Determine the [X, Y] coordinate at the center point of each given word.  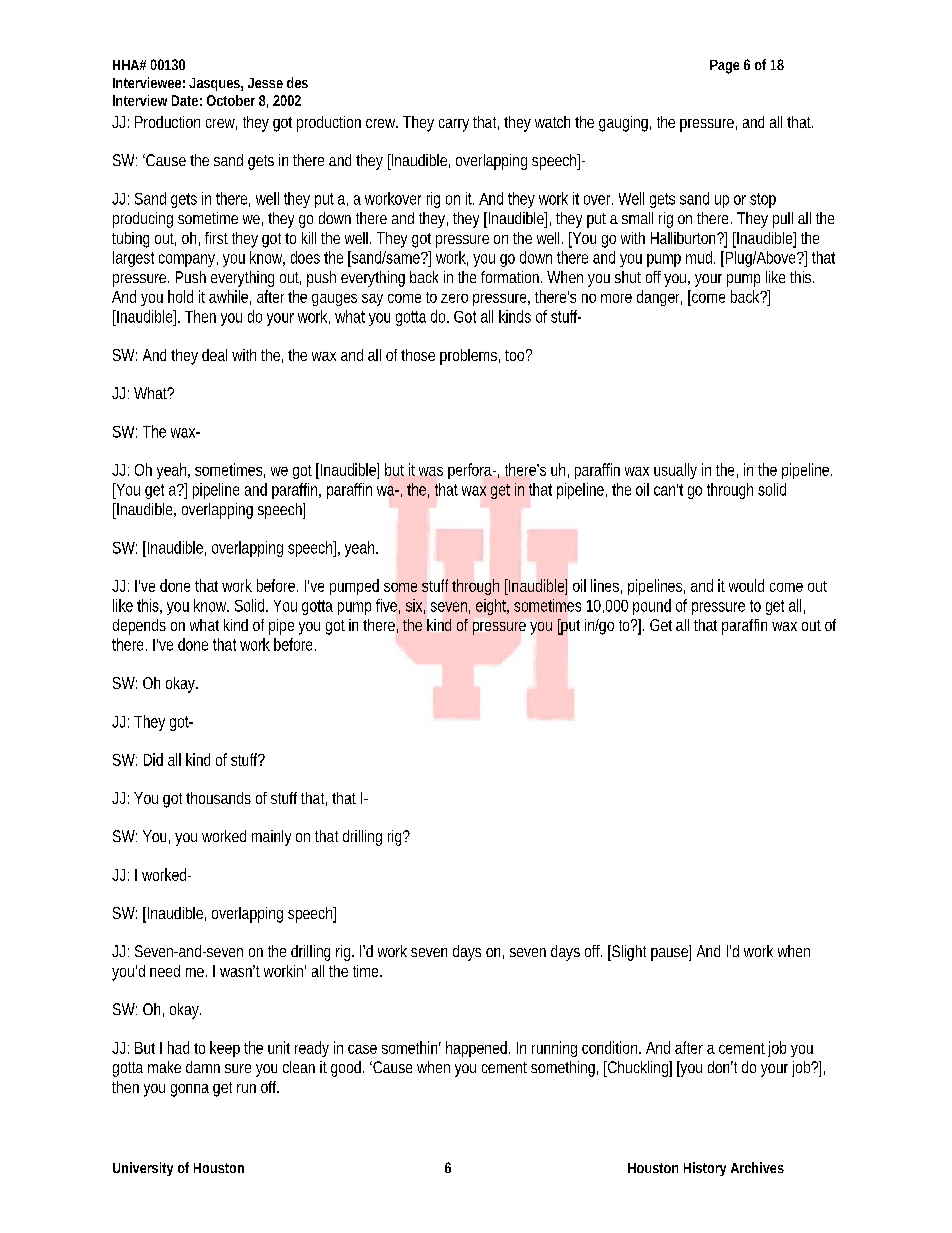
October [231, 100]
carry [454, 125]
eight [492, 607]
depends [139, 627]
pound [652, 607]
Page [724, 67]
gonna [190, 1090]
